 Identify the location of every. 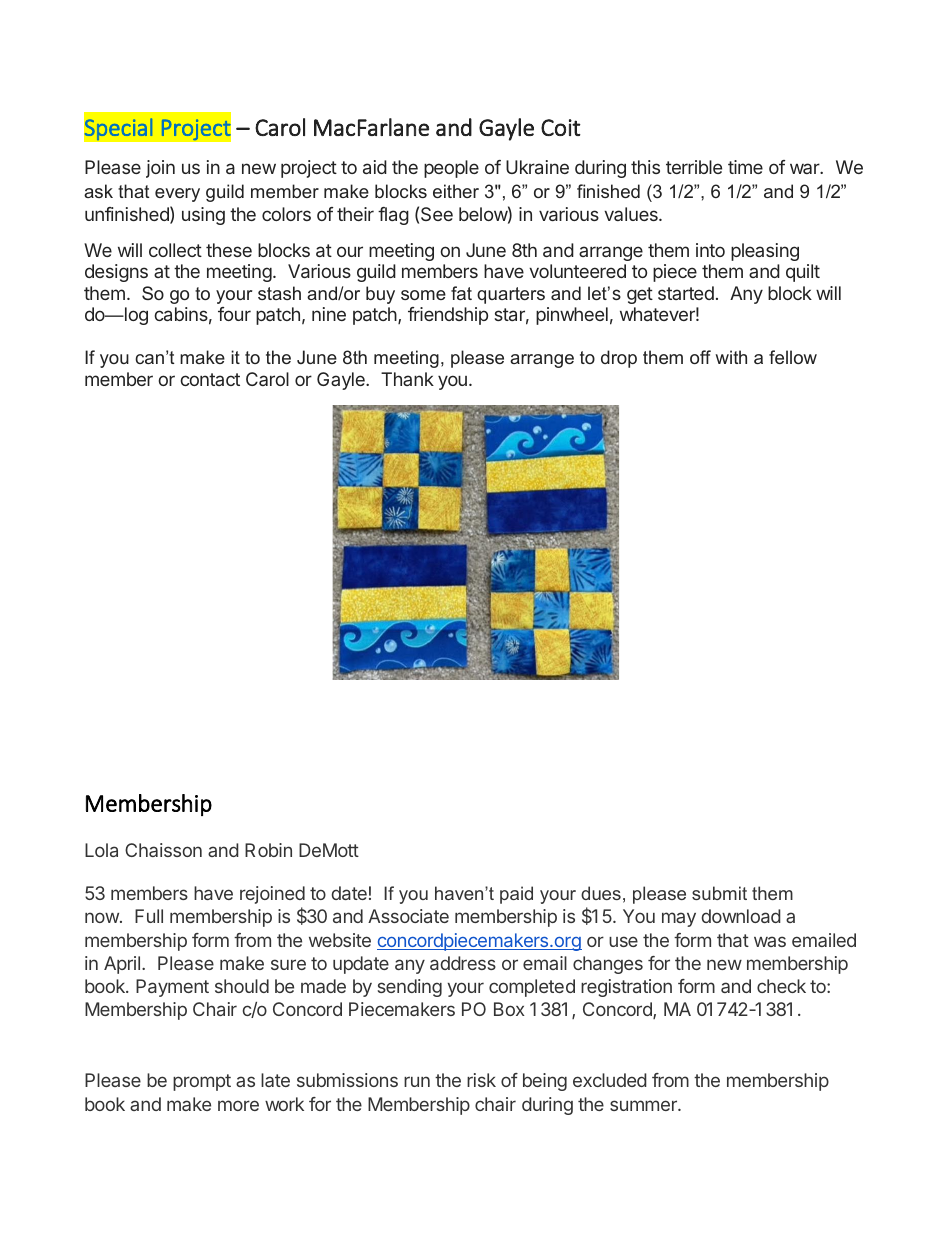
(177, 195).
